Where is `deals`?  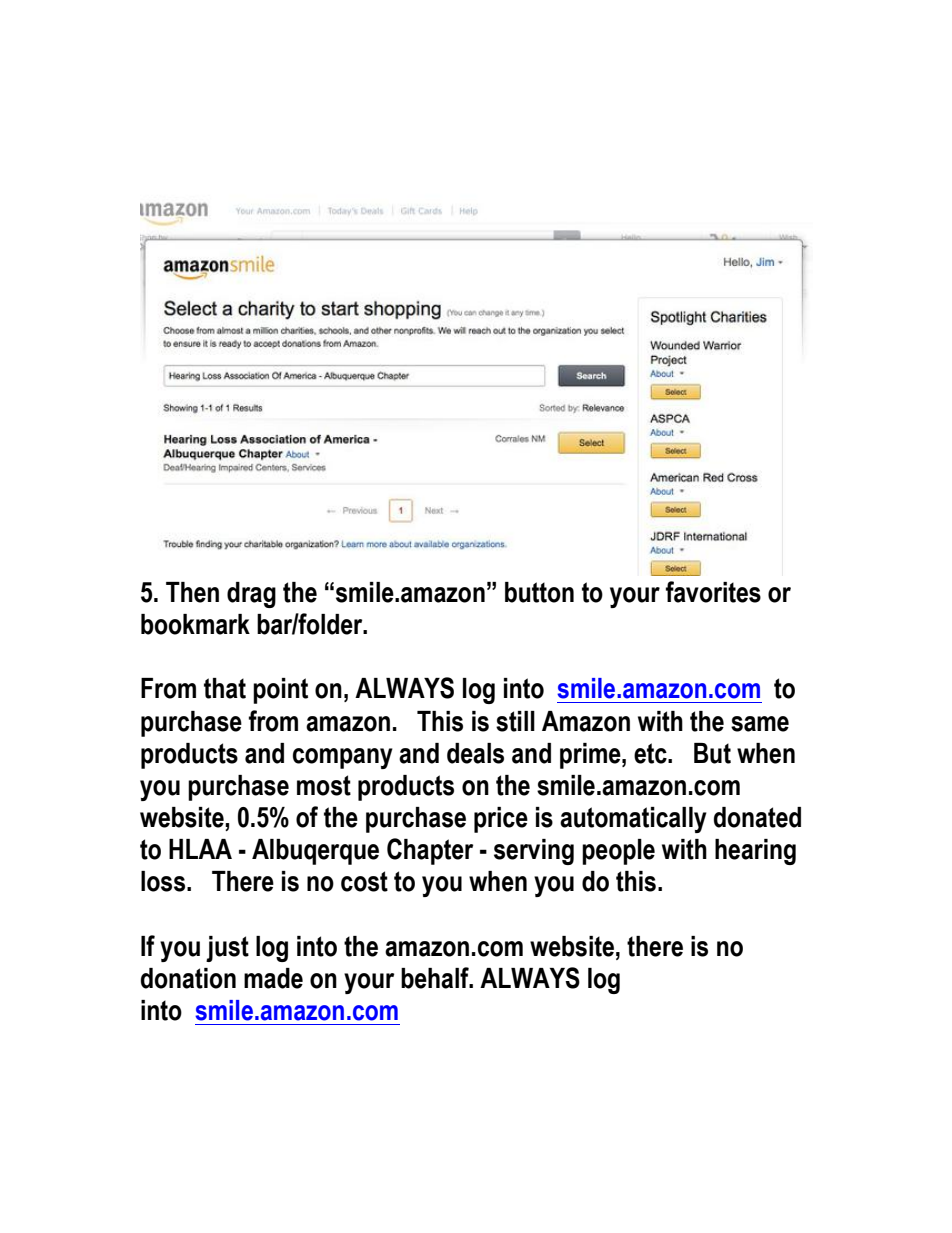
deals is located at coordinates (475, 753).
